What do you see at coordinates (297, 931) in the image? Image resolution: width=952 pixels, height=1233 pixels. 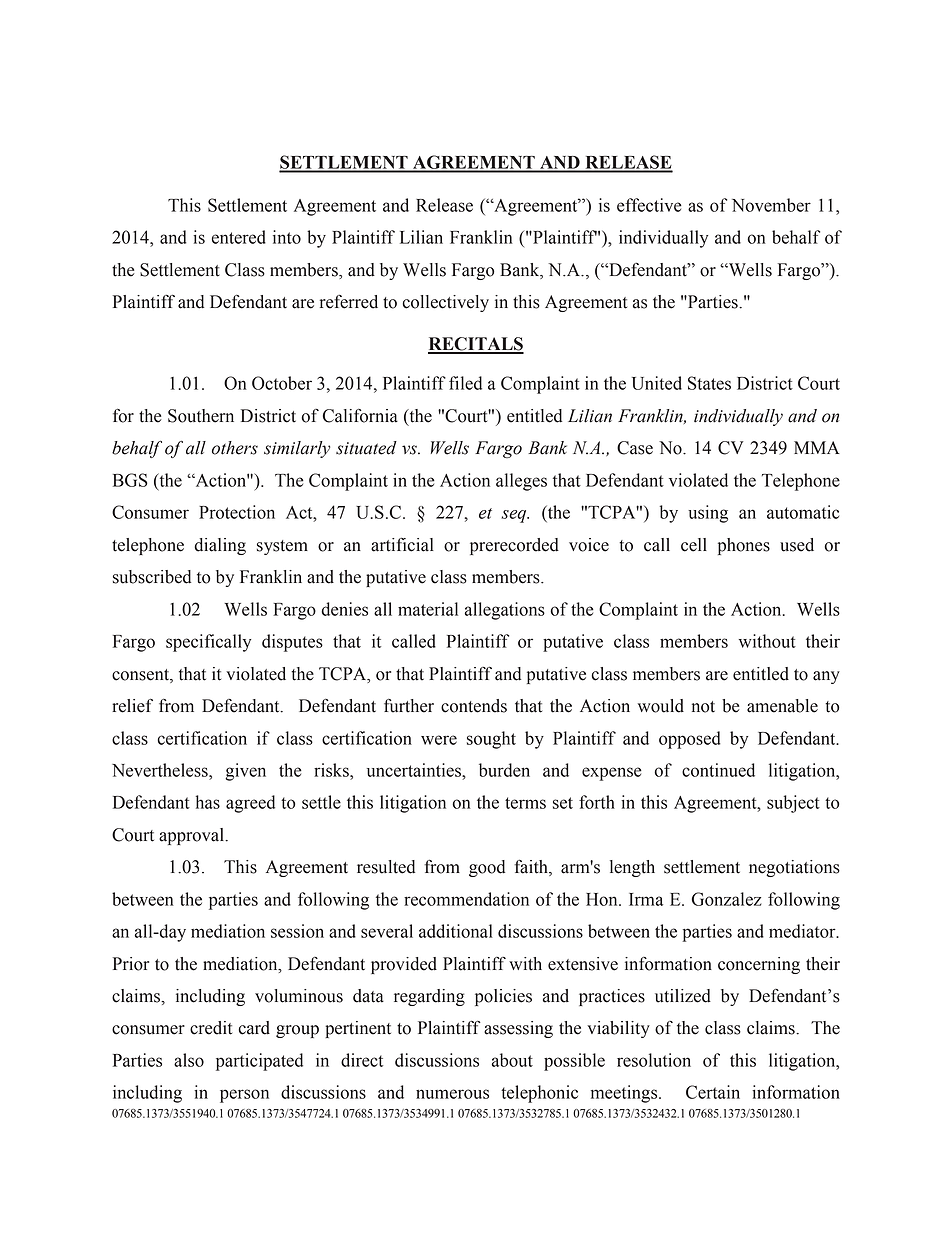 I see `session` at bounding box center [297, 931].
